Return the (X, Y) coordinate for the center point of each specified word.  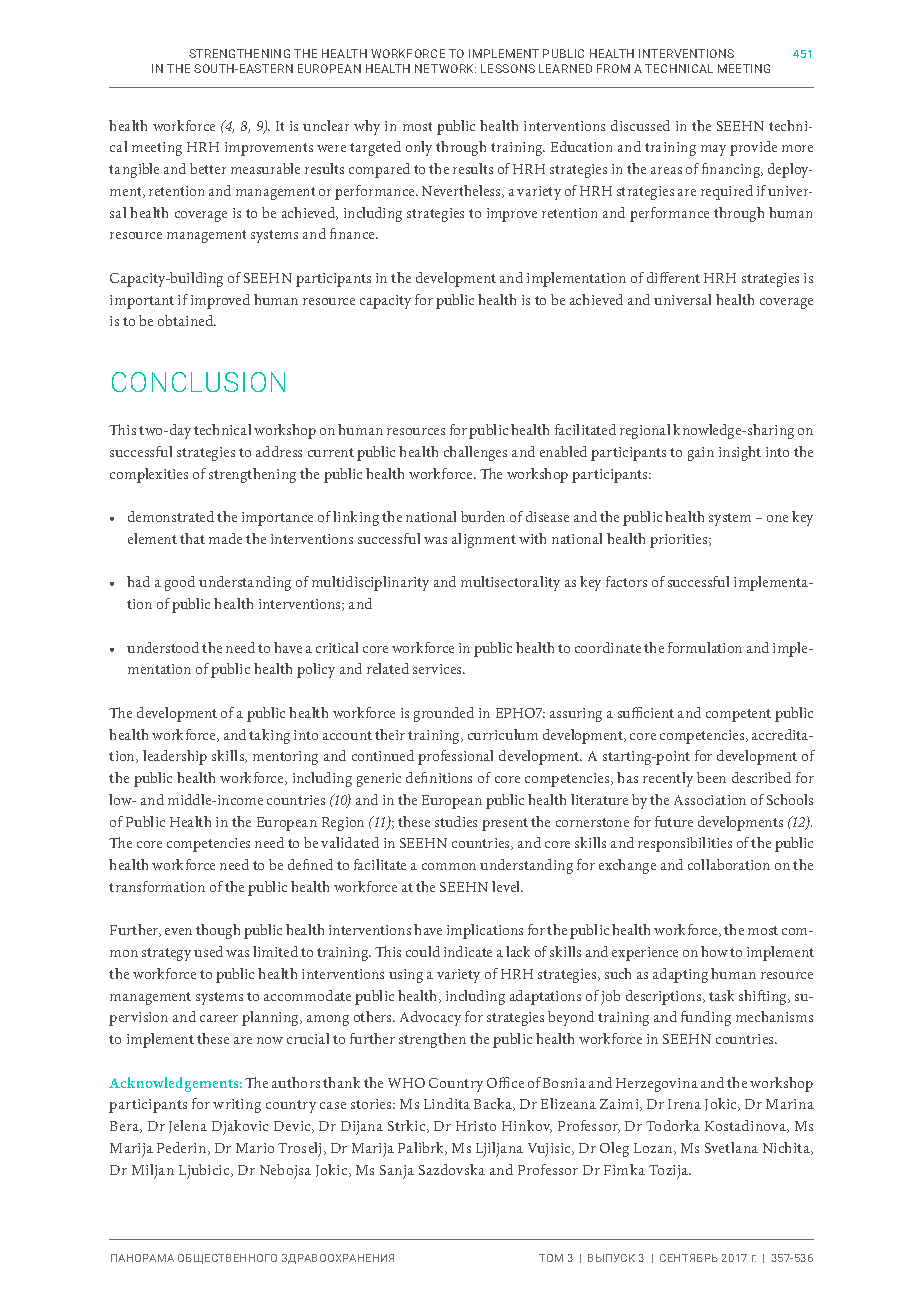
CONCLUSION (198, 382)
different (673, 277)
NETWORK (445, 68)
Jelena (188, 1126)
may (713, 150)
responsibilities (685, 844)
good (180, 583)
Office (505, 1082)
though (218, 931)
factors (626, 581)
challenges (475, 453)
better (208, 168)
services (439, 669)
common (449, 866)
